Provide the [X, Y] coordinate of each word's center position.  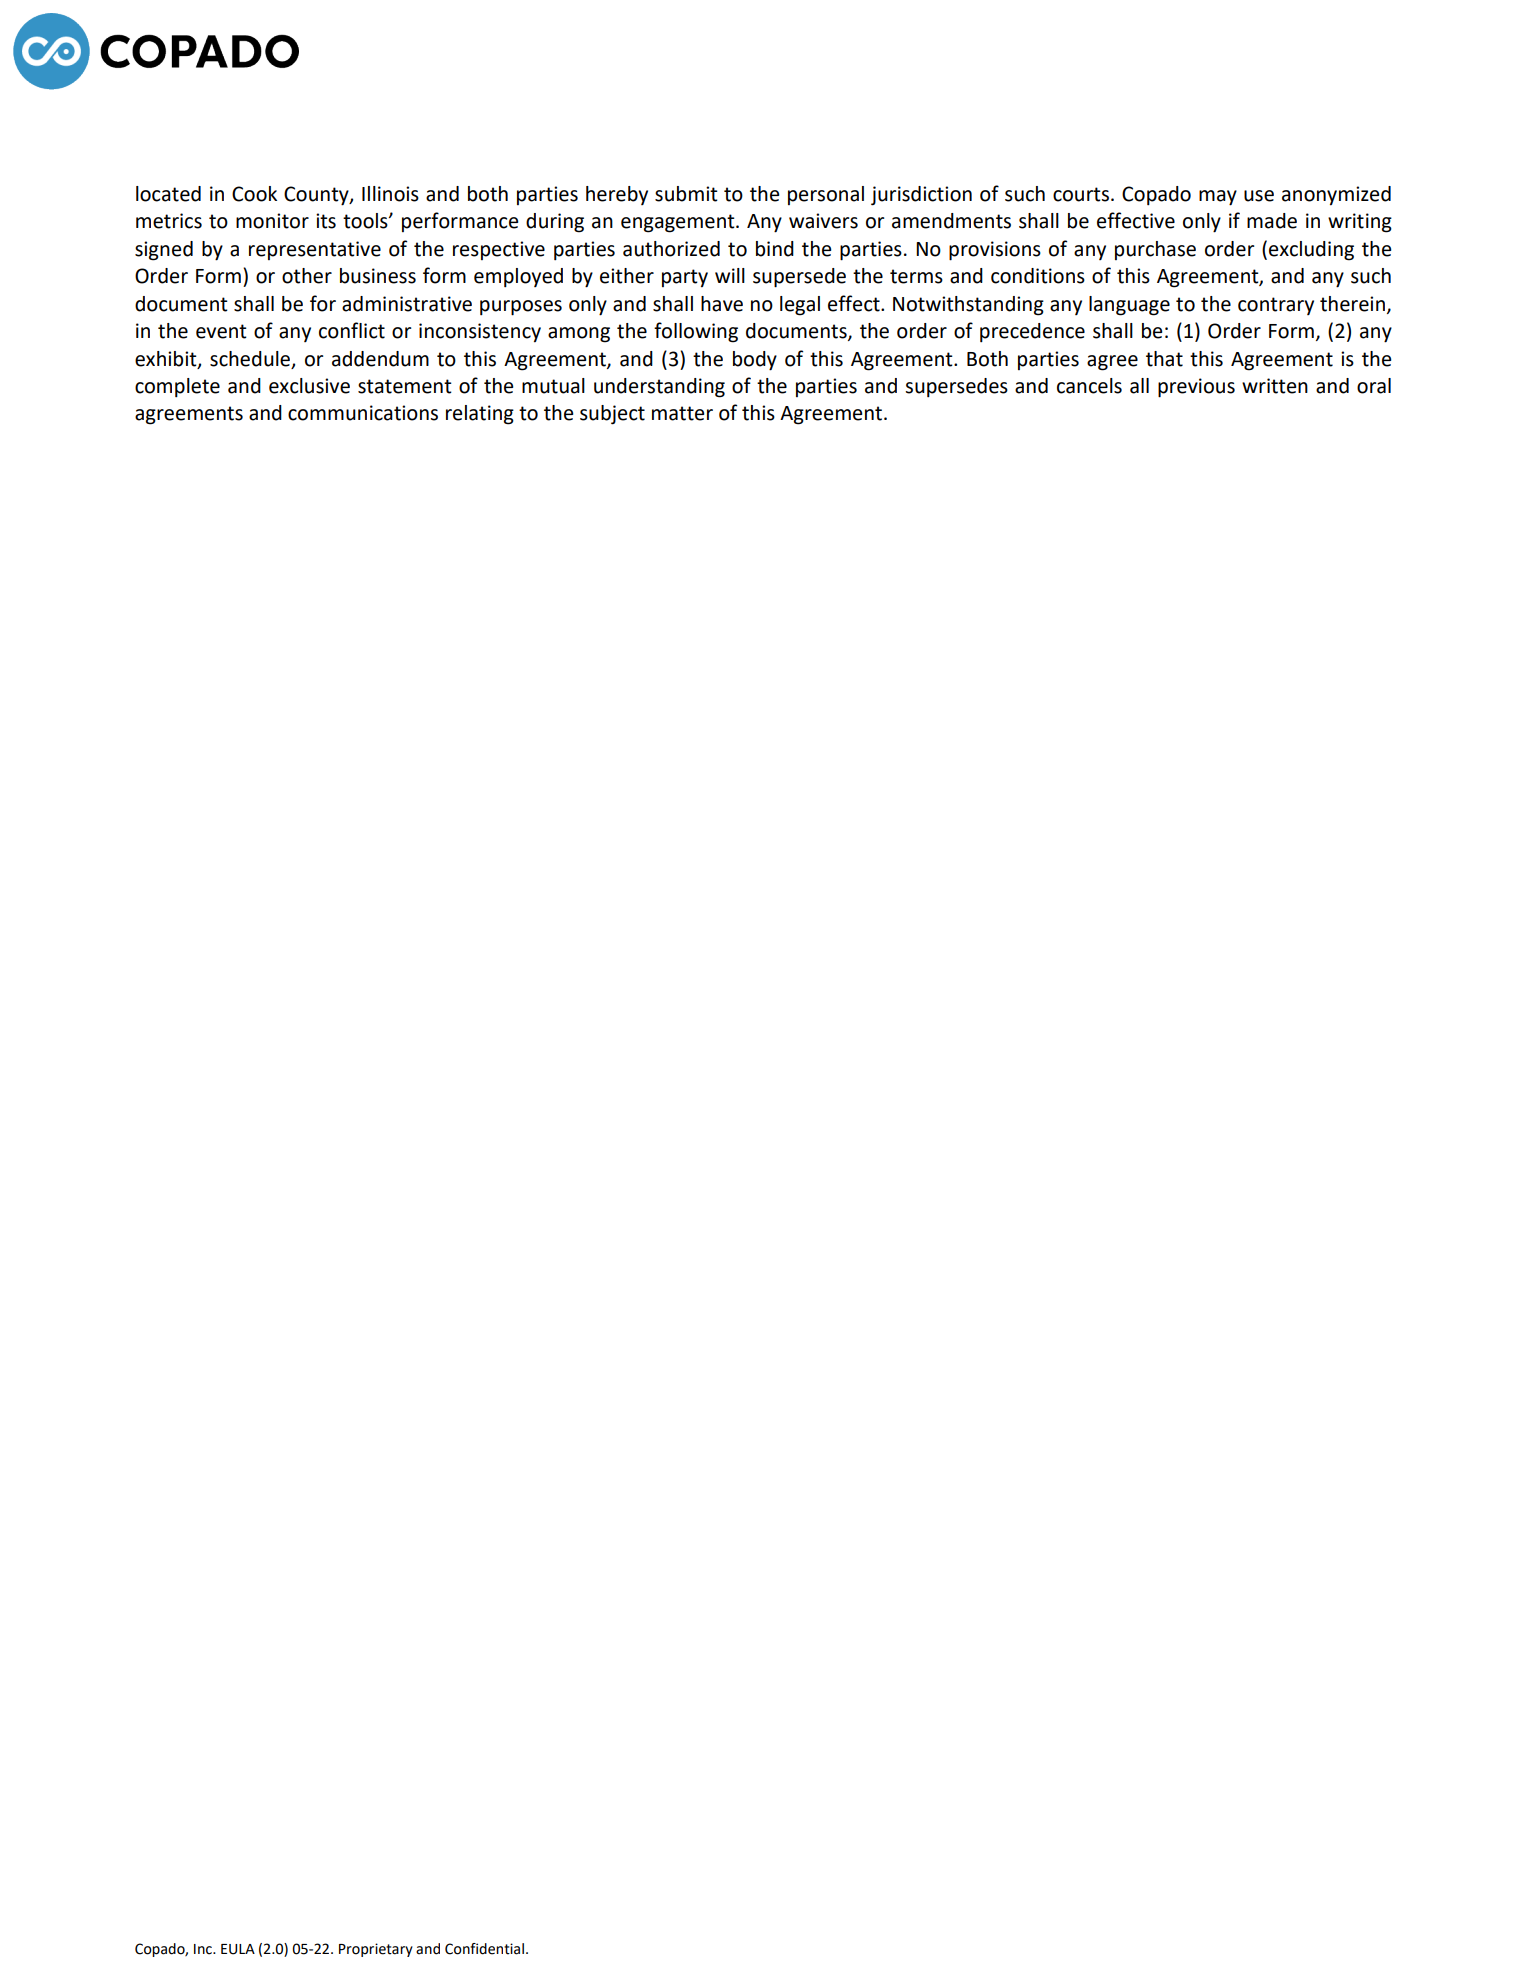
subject [612, 415]
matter [682, 413]
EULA [238, 1949]
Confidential [484, 1949]
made [1272, 221]
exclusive [309, 386]
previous [1196, 388]
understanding [659, 388]
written [1275, 386]
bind [775, 249]
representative [315, 250]
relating [480, 415]
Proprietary [376, 1950]
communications [363, 413]
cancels [1089, 386]
